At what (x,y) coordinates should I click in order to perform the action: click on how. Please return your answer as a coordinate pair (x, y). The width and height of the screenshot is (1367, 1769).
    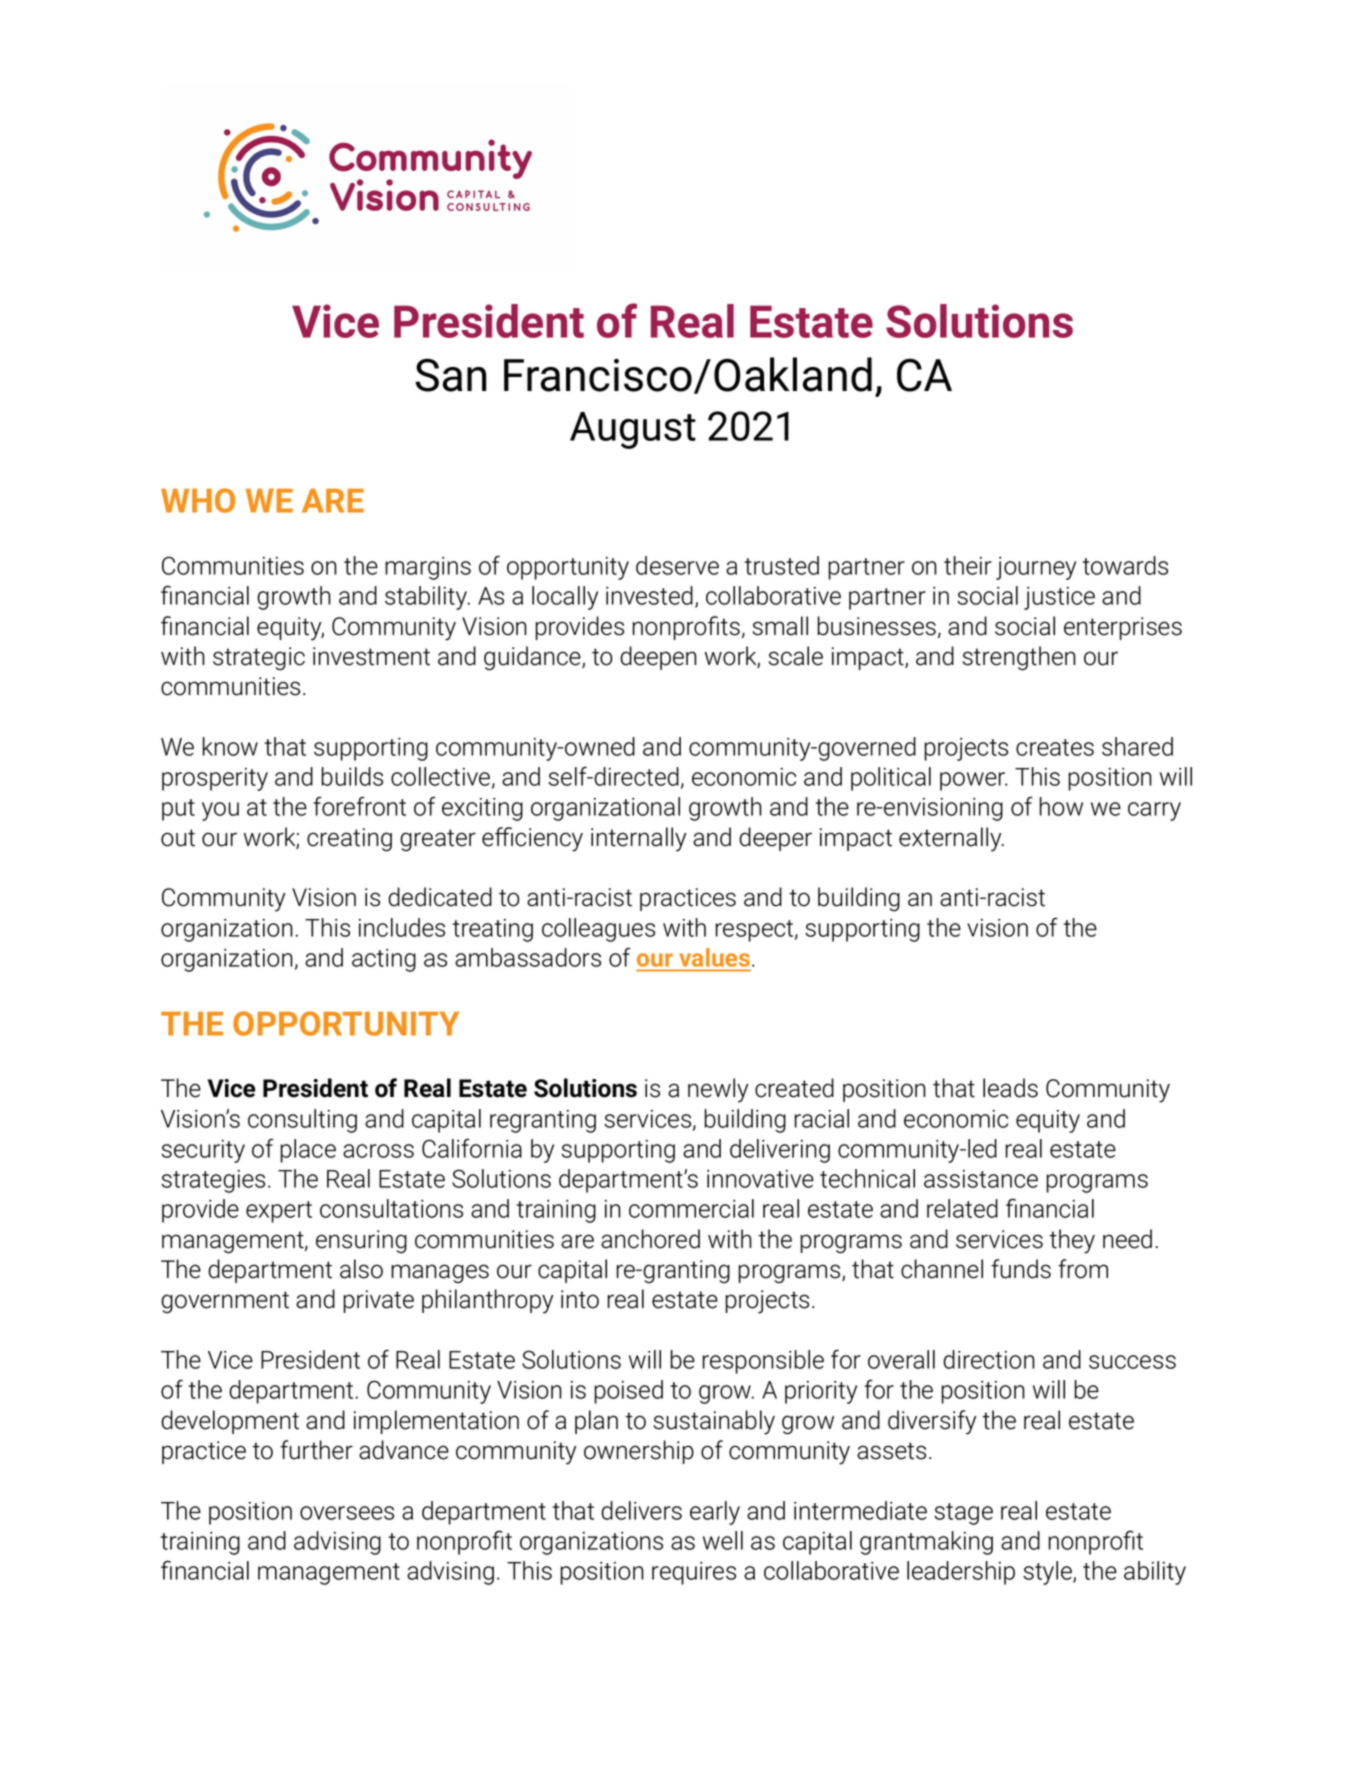
    Looking at the image, I should click on (1061, 806).
